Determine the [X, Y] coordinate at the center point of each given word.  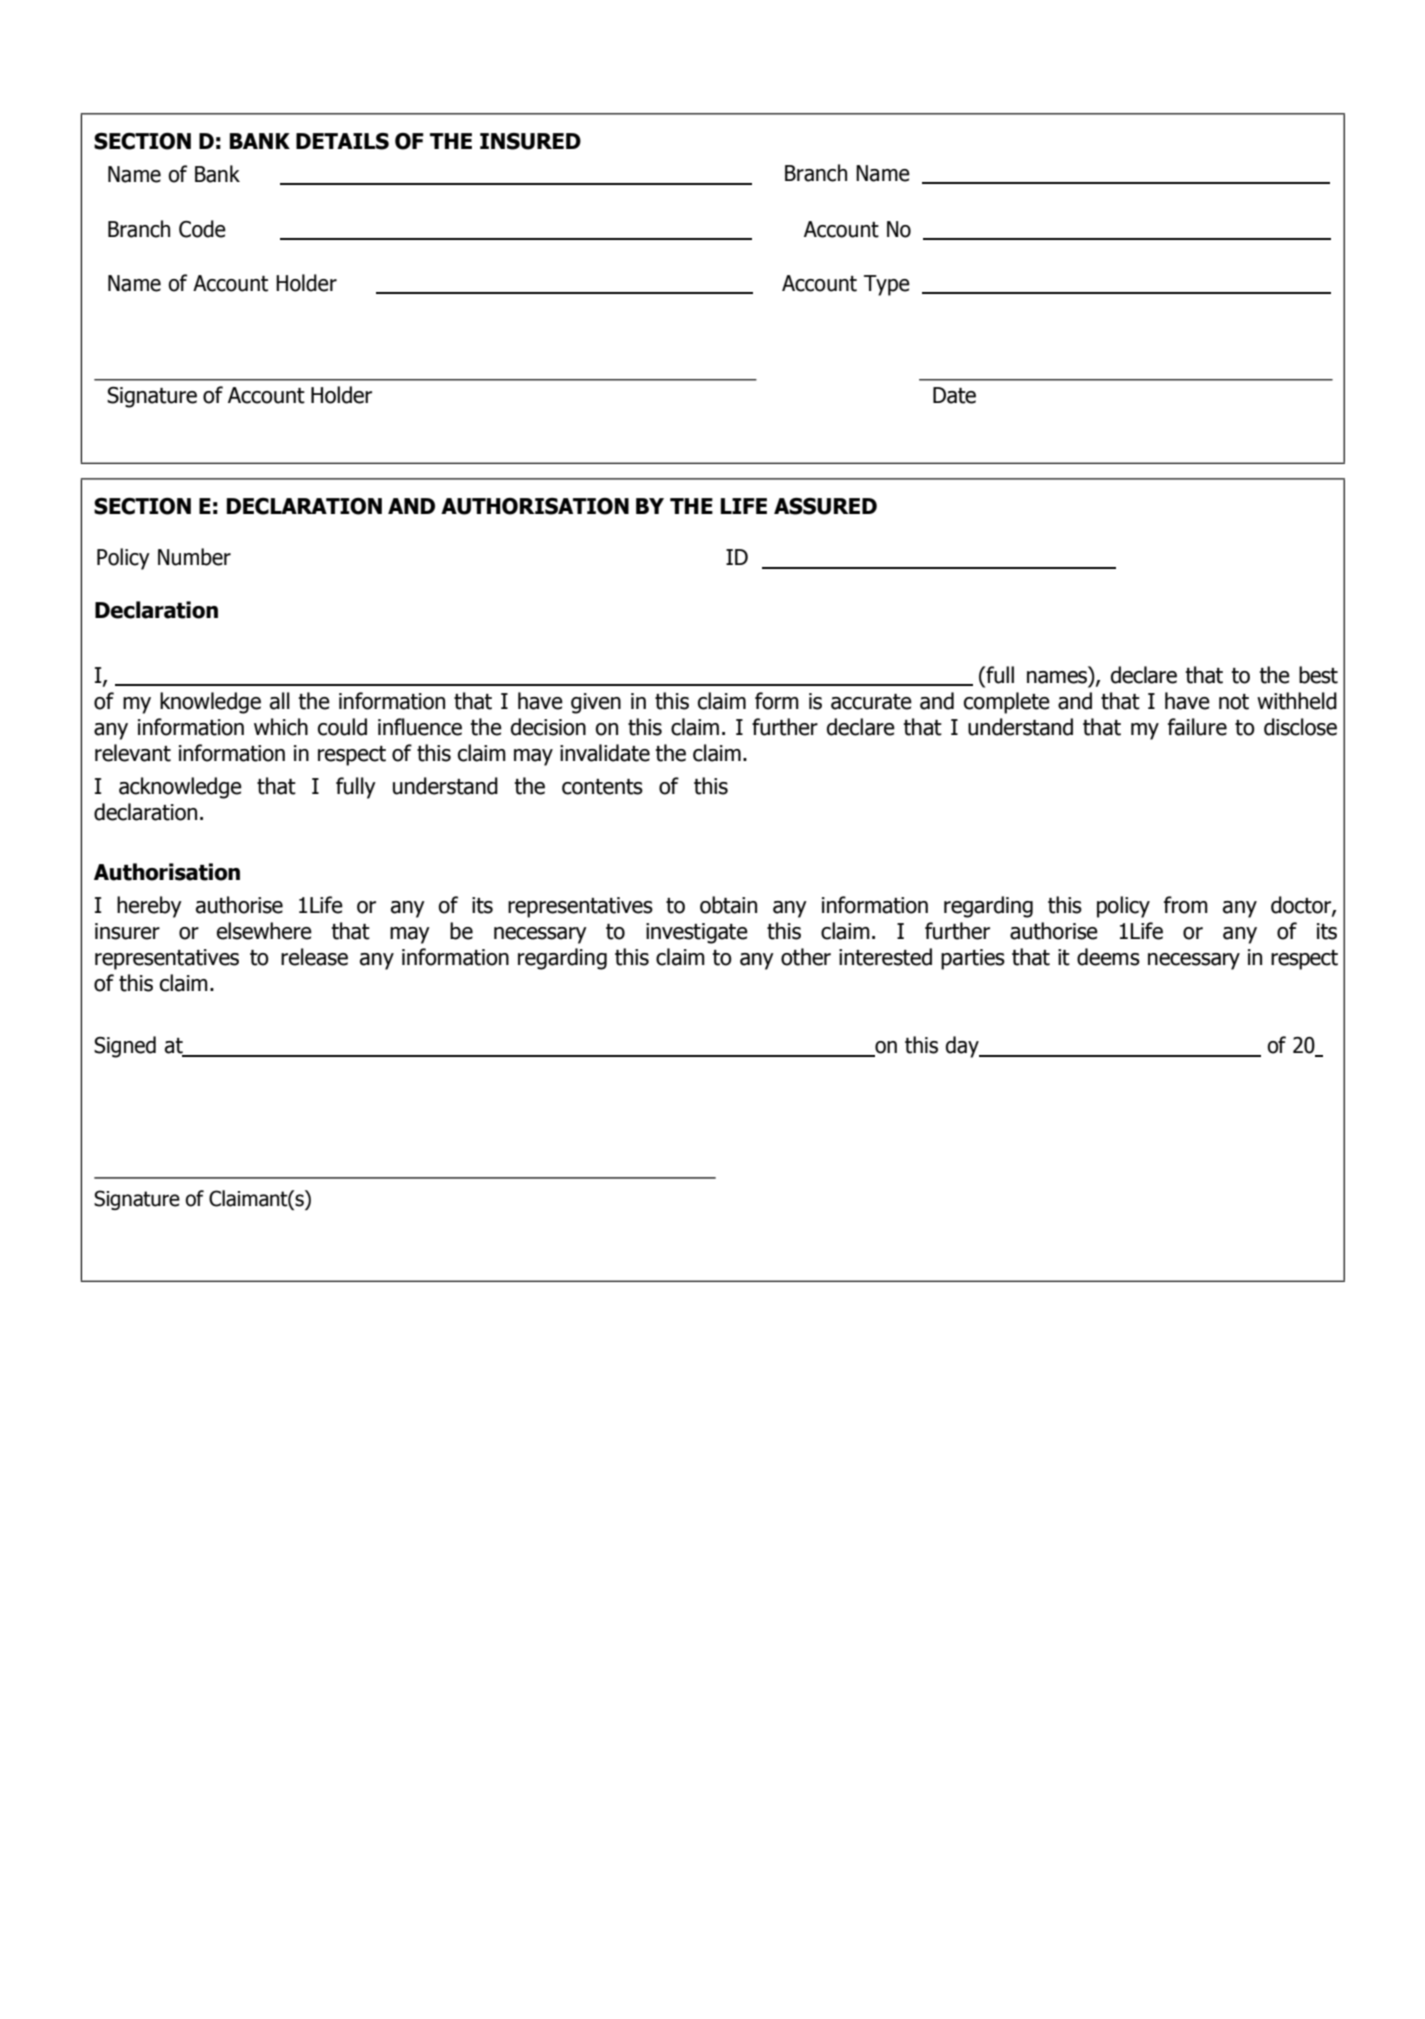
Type [887, 285]
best [1318, 675]
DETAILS [342, 141]
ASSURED [825, 506]
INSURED [530, 141]
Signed [125, 1047]
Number [194, 557]
